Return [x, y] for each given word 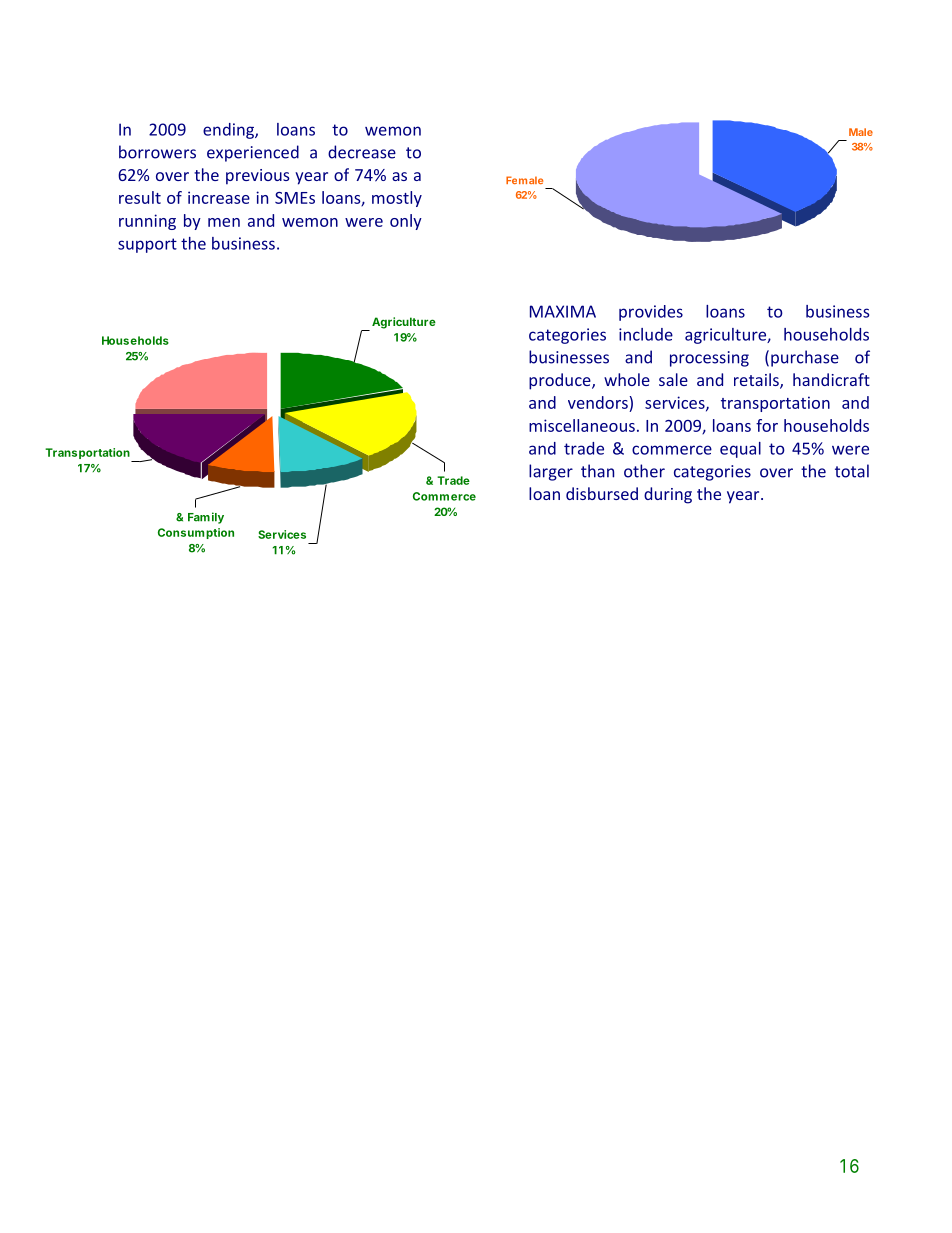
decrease [362, 152]
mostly [397, 199]
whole [627, 379]
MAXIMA [563, 311]
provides [651, 313]
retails [757, 381]
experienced [253, 153]
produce [561, 381]
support [147, 245]
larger [551, 472]
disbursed [602, 493]
